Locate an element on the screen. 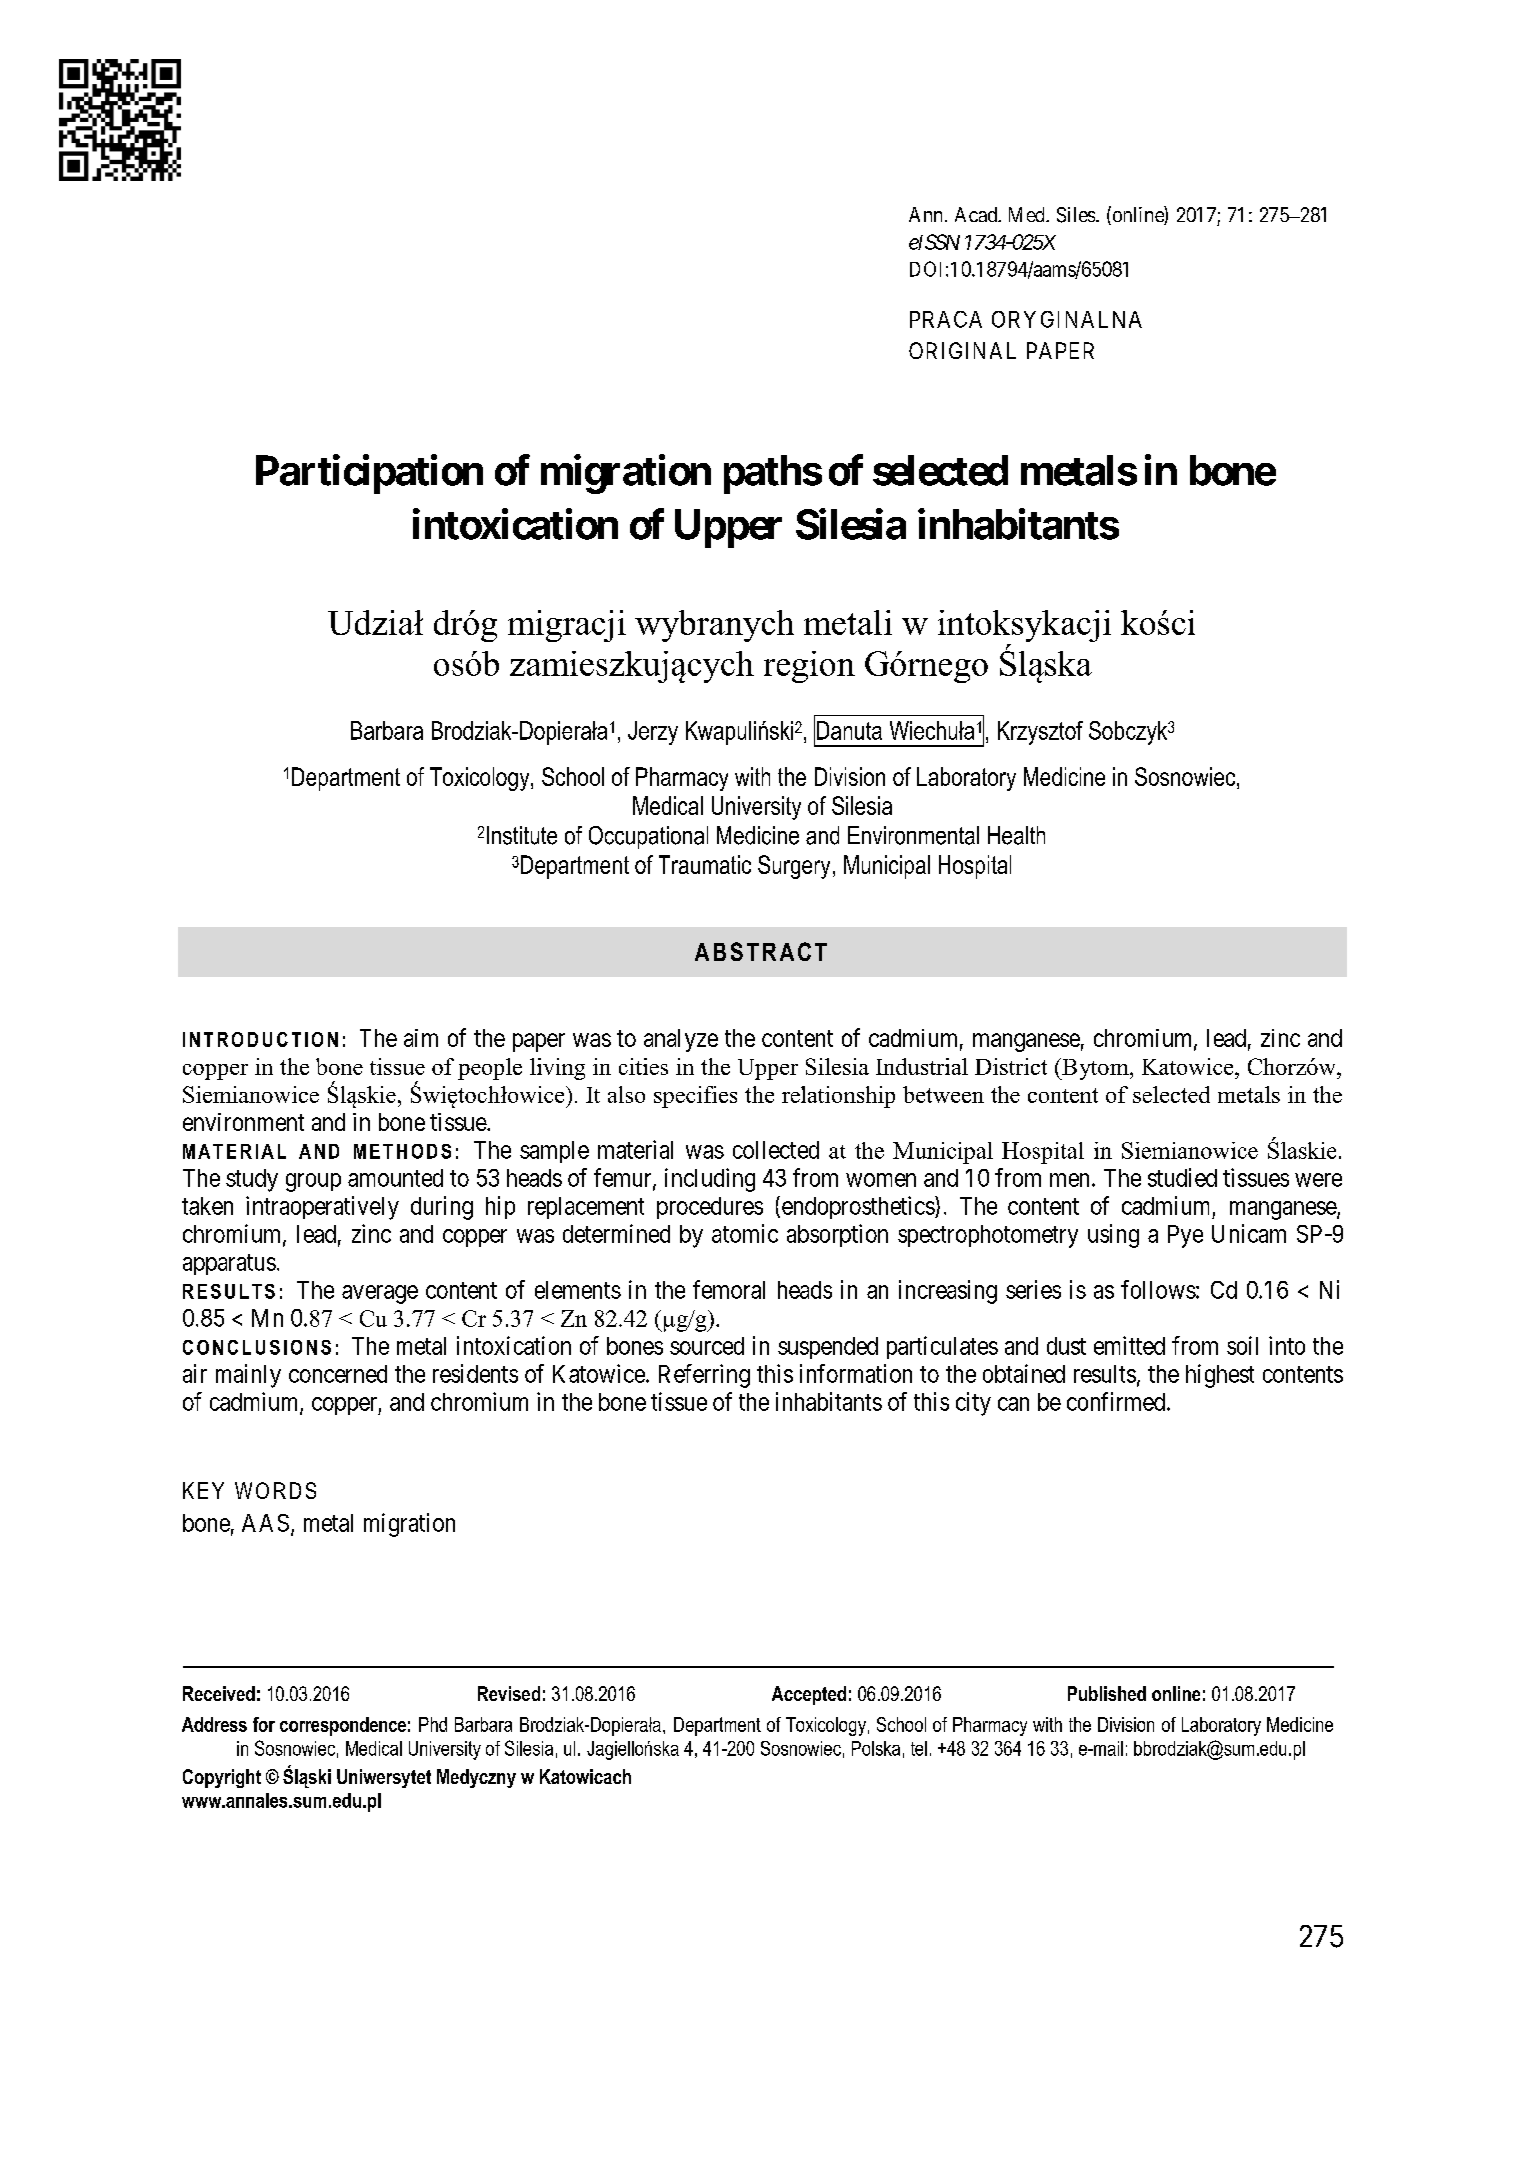 Image resolution: width=1525 pixels, height=2157 pixels. Referring is located at coordinates (704, 1376).
